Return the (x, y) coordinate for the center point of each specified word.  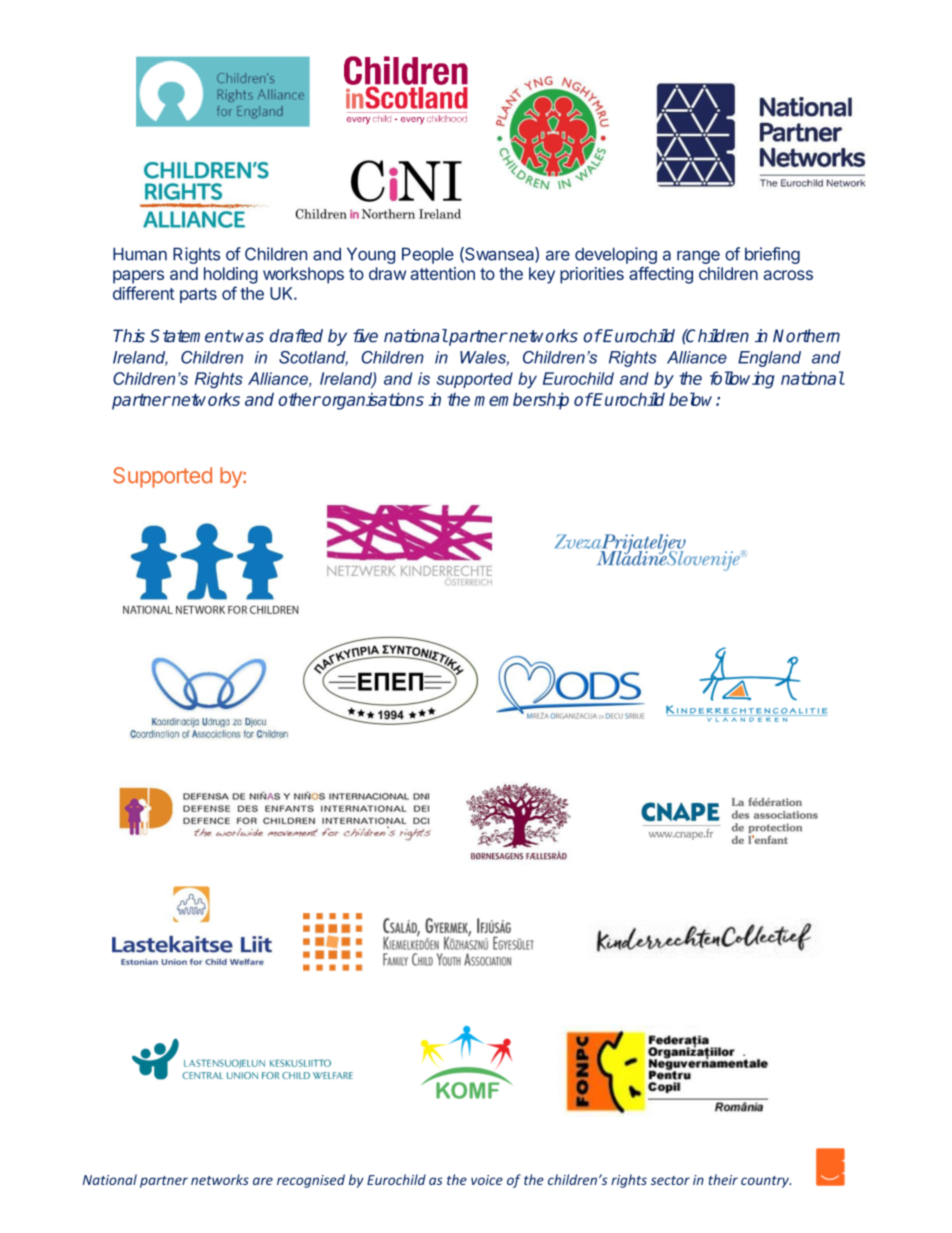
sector (670, 1180)
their (723, 1179)
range (698, 257)
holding (231, 275)
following (742, 380)
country (766, 1182)
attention (442, 273)
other (299, 399)
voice (487, 1180)
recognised (311, 1181)
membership (521, 401)
